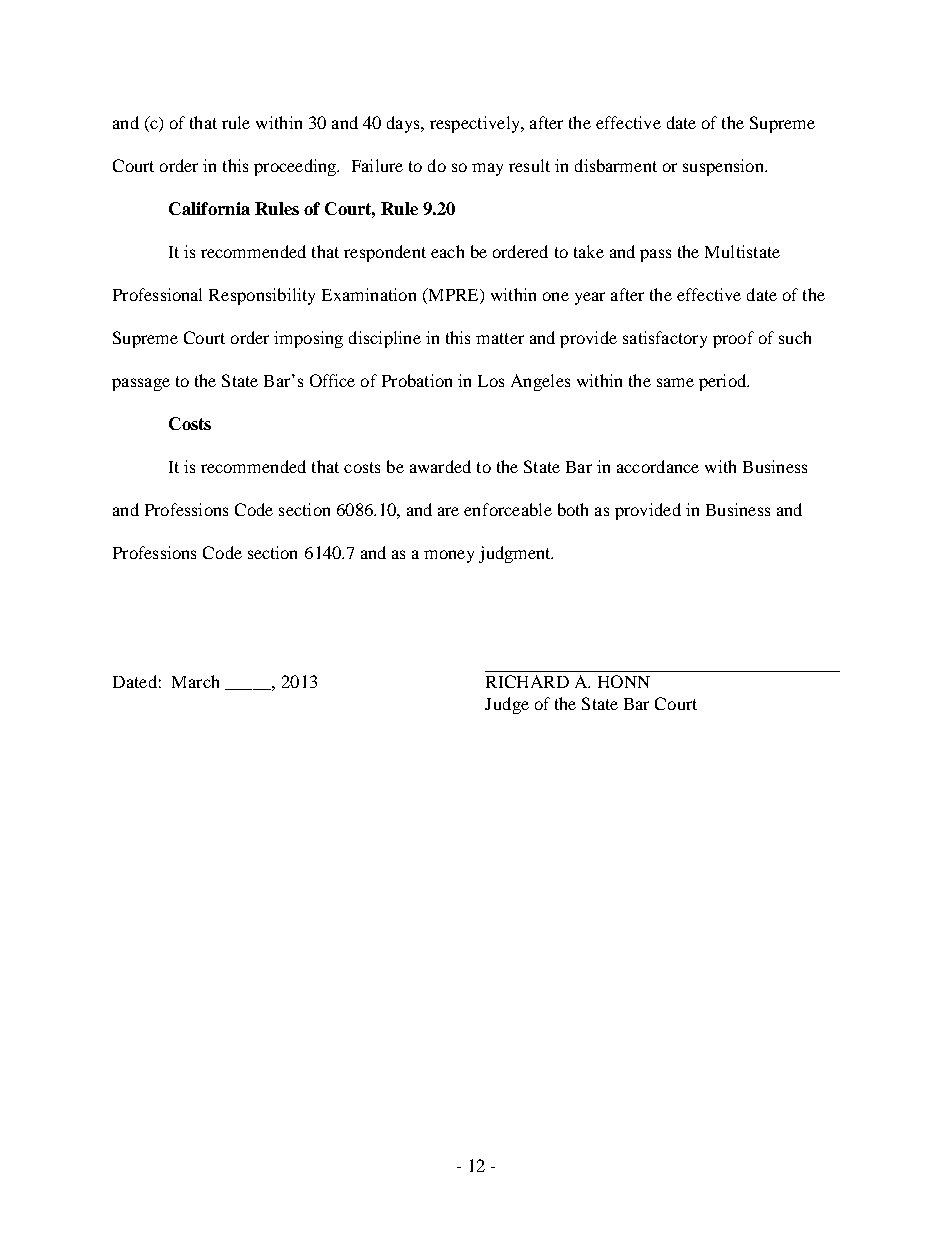  I want to click on each, so click(447, 251).
